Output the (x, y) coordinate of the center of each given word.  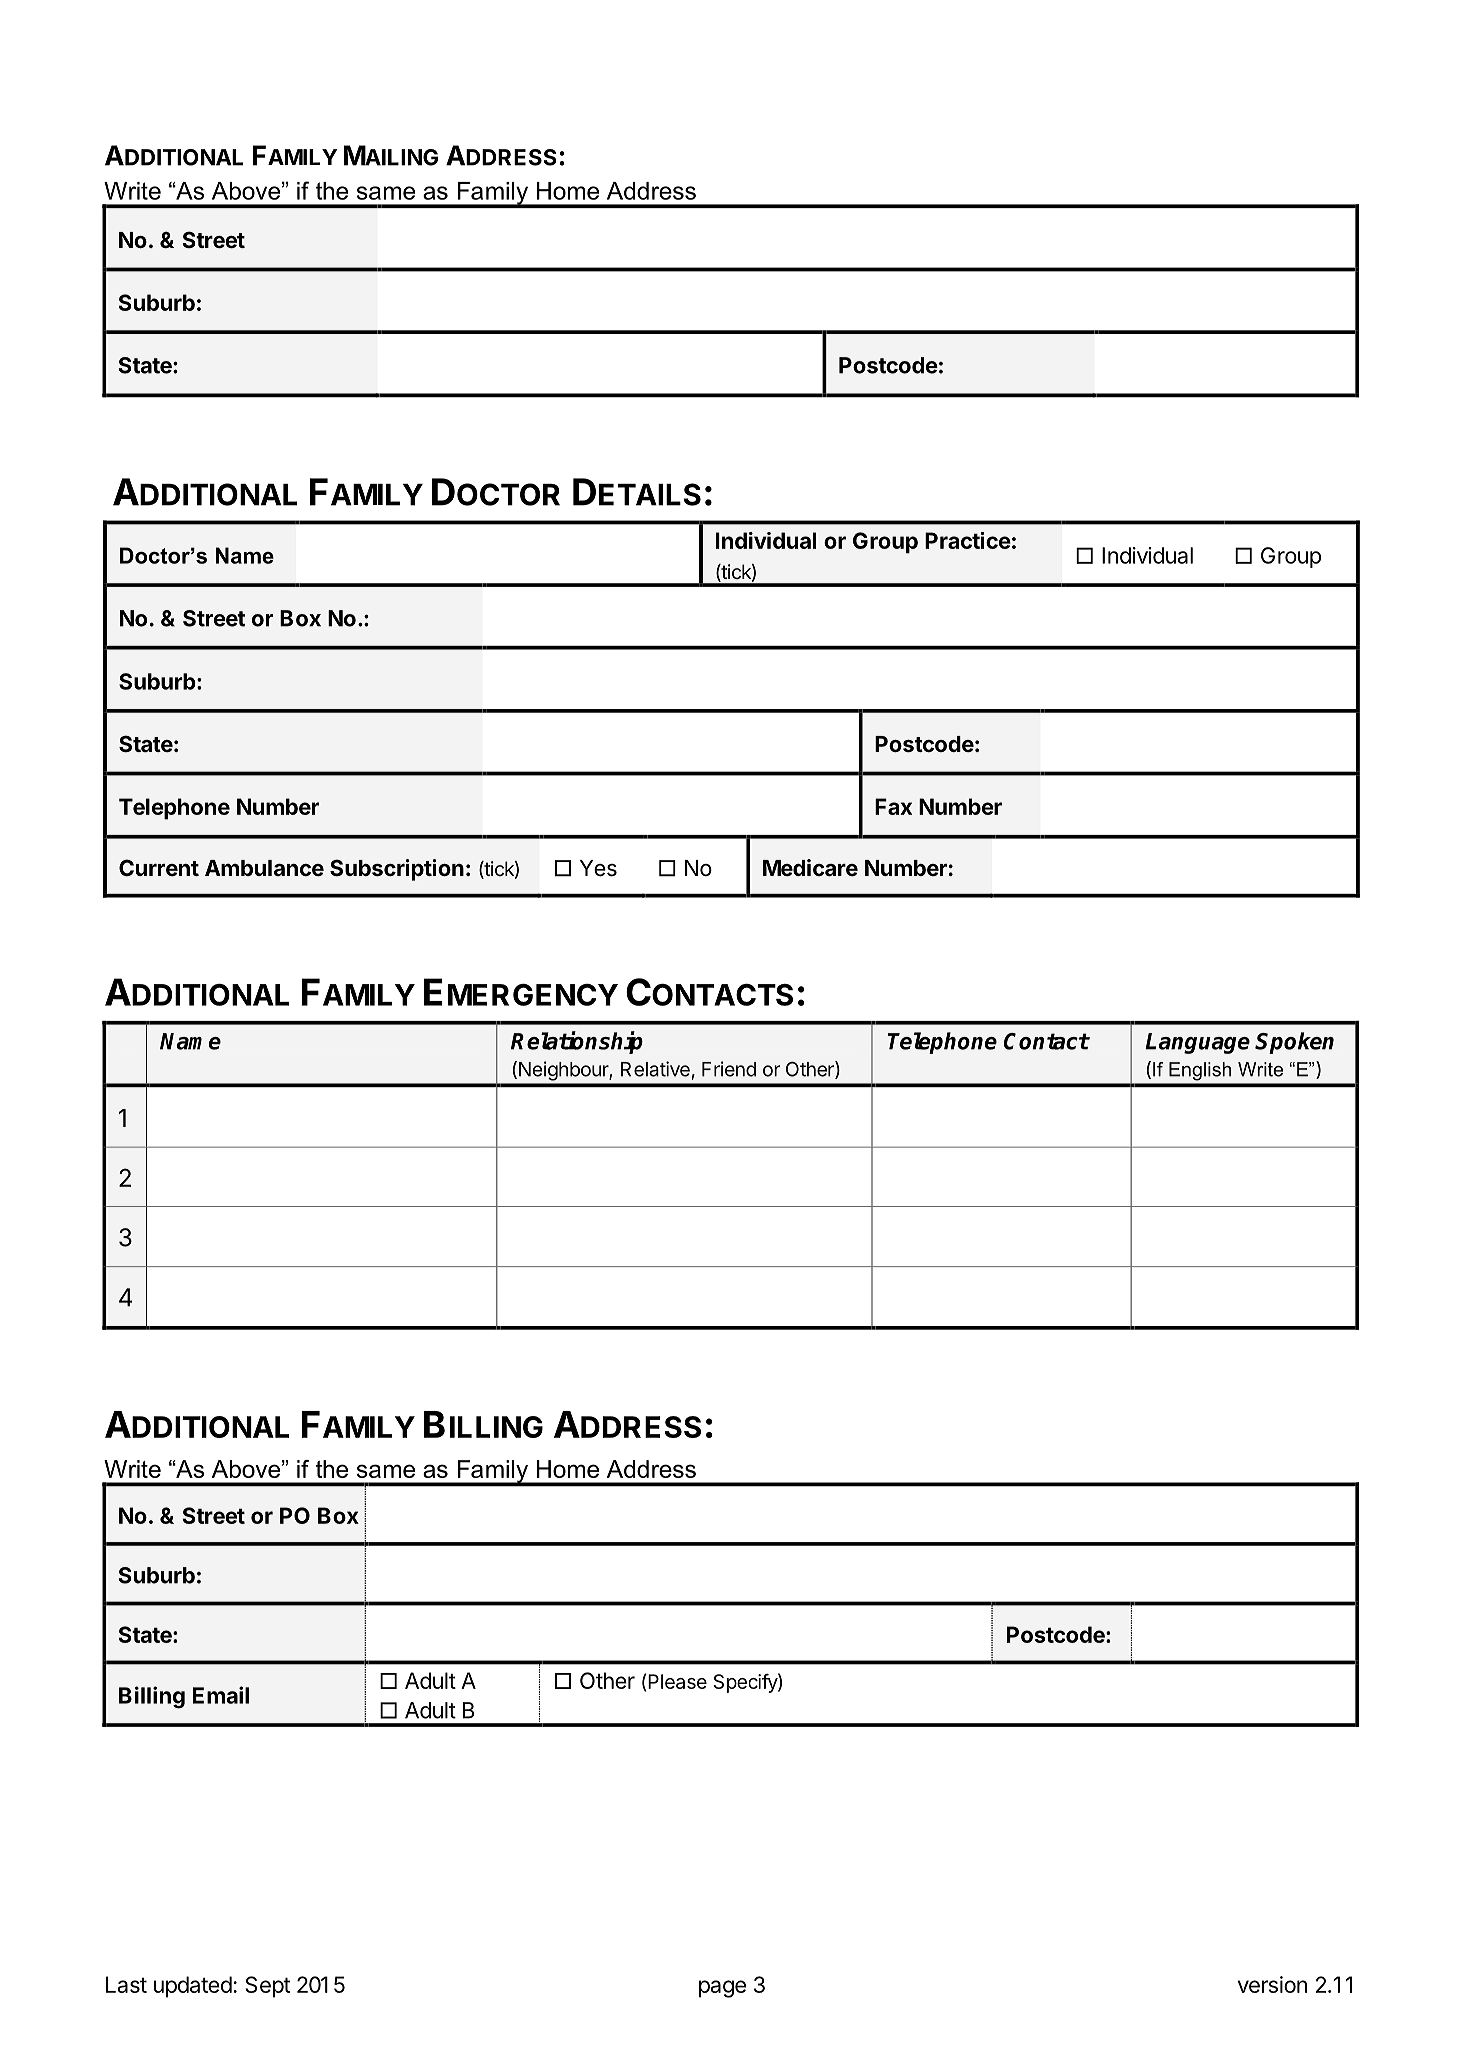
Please (677, 1681)
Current (159, 867)
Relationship (577, 1042)
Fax (893, 806)
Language (1197, 1043)
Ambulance (264, 868)
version (1272, 1984)
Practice (968, 540)
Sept (267, 1987)
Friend (729, 1069)
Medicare (810, 867)
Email (221, 1695)
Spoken (1294, 1043)
